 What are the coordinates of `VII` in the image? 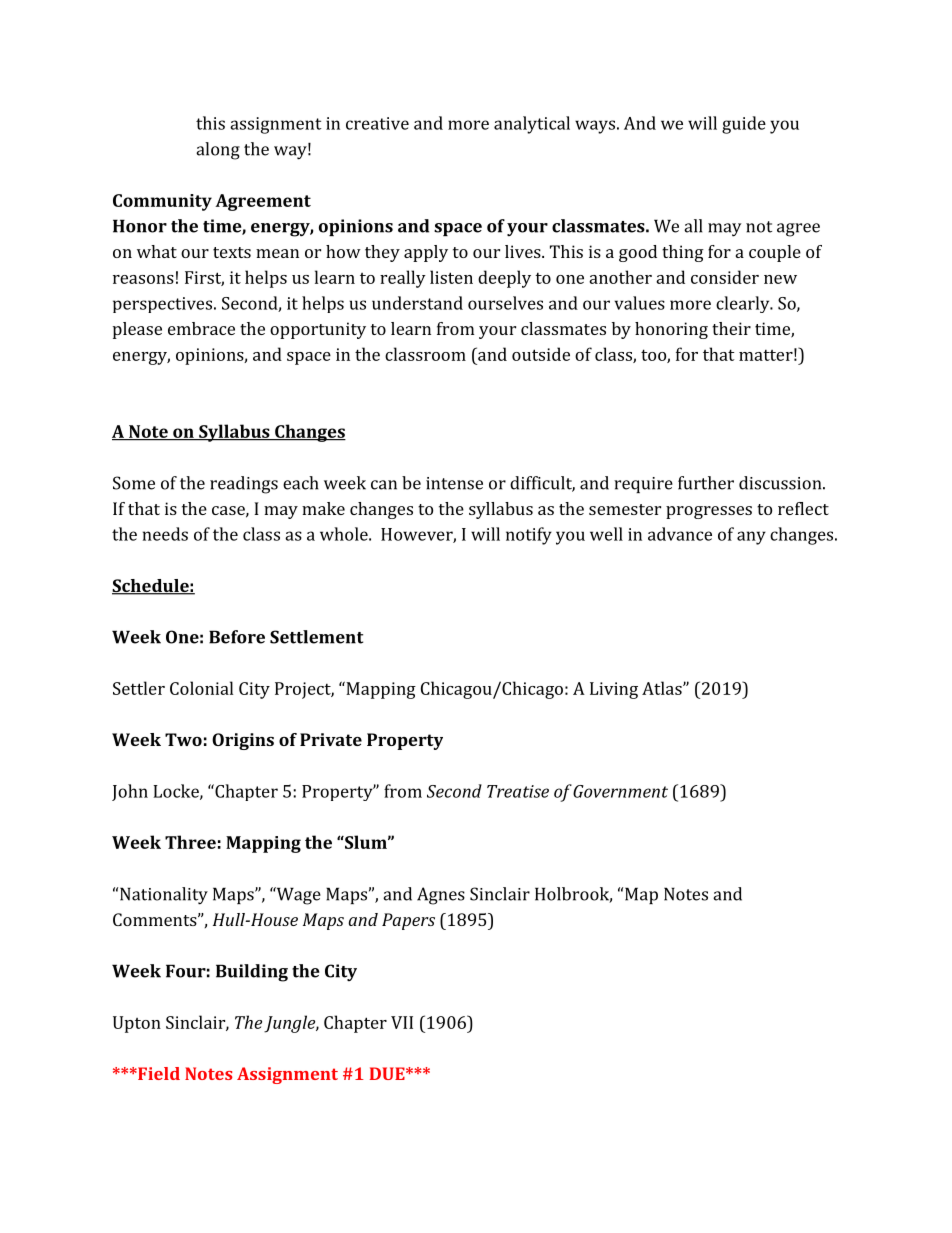 It's located at (402, 1022).
